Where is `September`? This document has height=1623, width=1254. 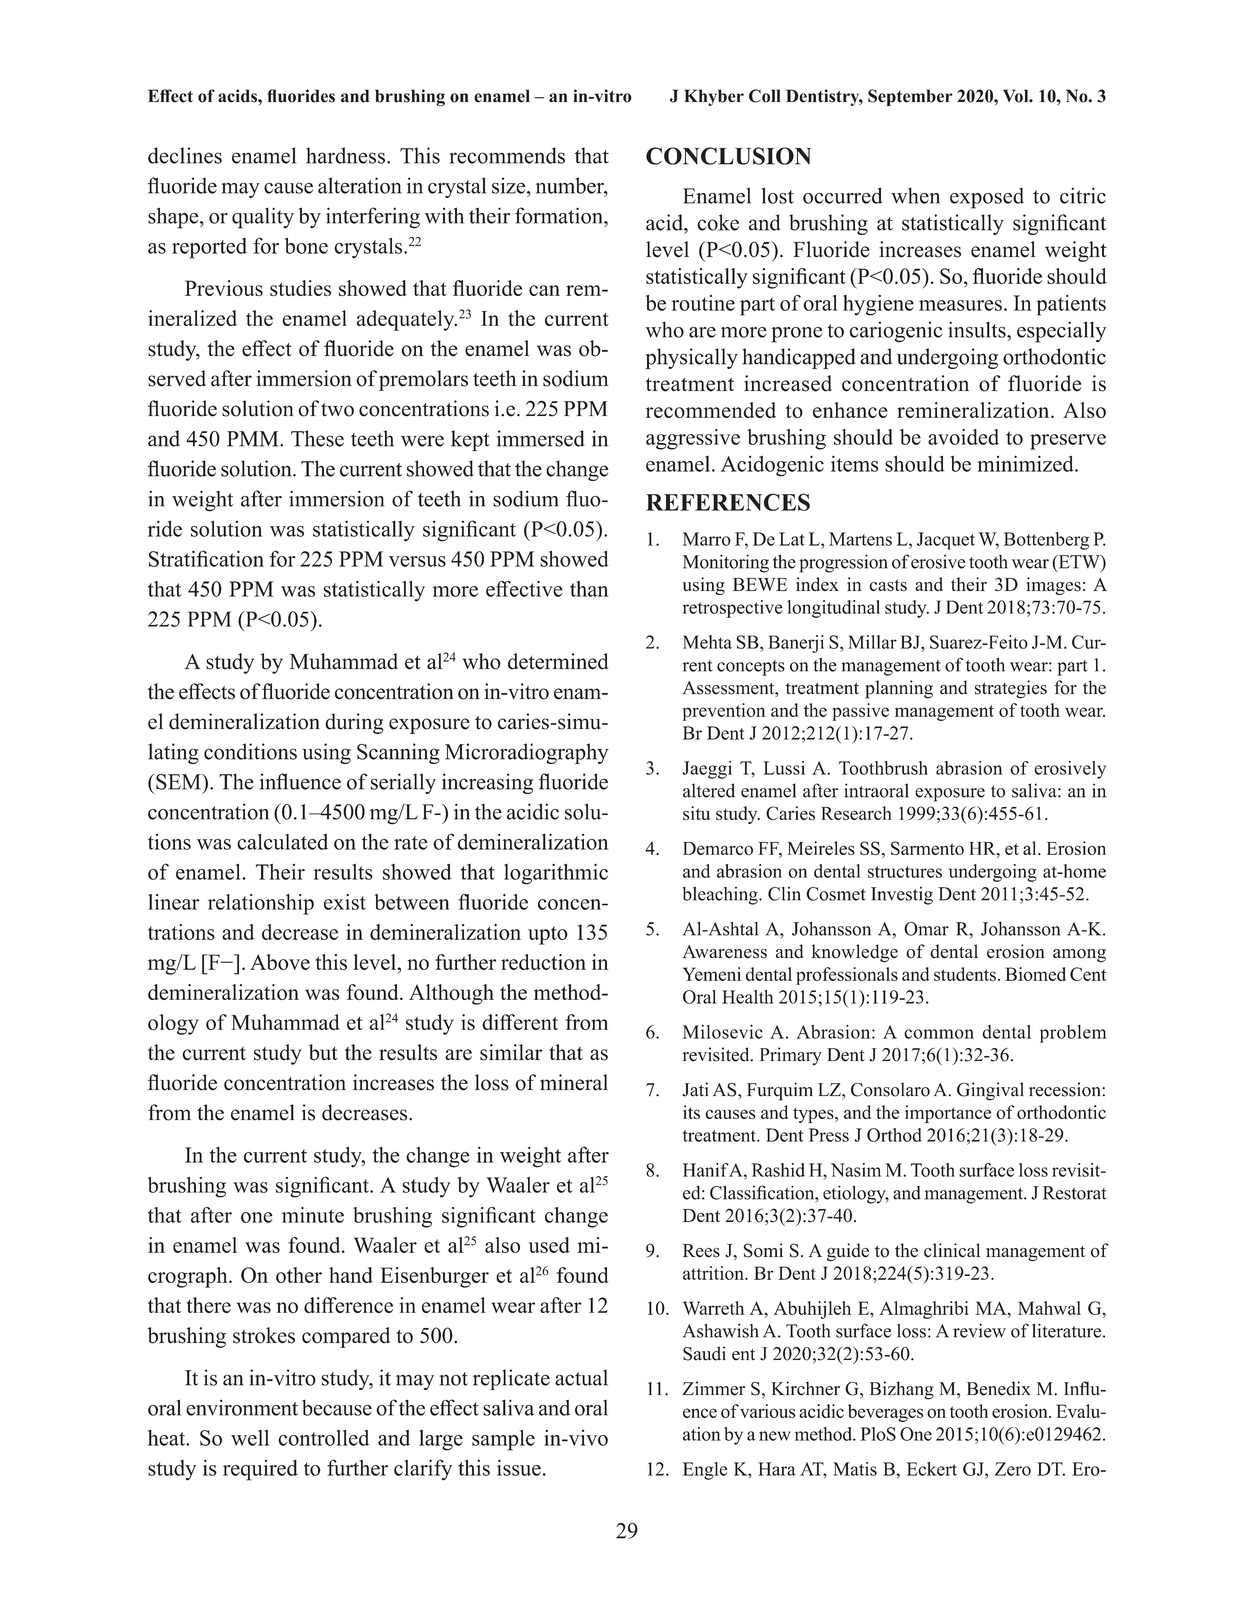
September is located at coordinates (910, 97).
